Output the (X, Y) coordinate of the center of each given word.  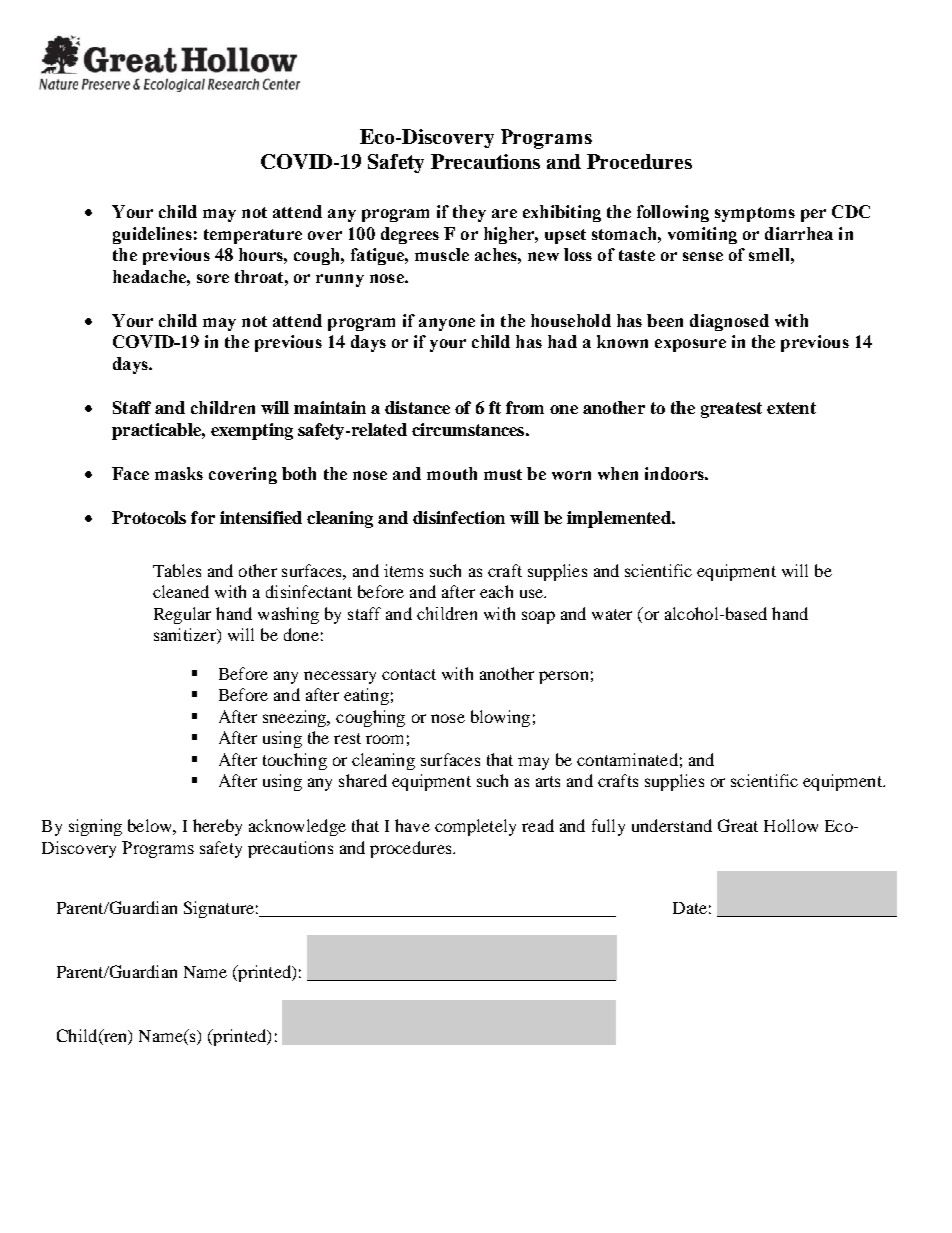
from (525, 407)
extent (791, 408)
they (469, 213)
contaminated (627, 759)
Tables (177, 570)
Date (690, 908)
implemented (620, 519)
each (496, 591)
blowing (500, 718)
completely (475, 827)
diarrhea (799, 233)
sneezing (296, 718)
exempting (252, 431)
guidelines (152, 235)
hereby (217, 827)
